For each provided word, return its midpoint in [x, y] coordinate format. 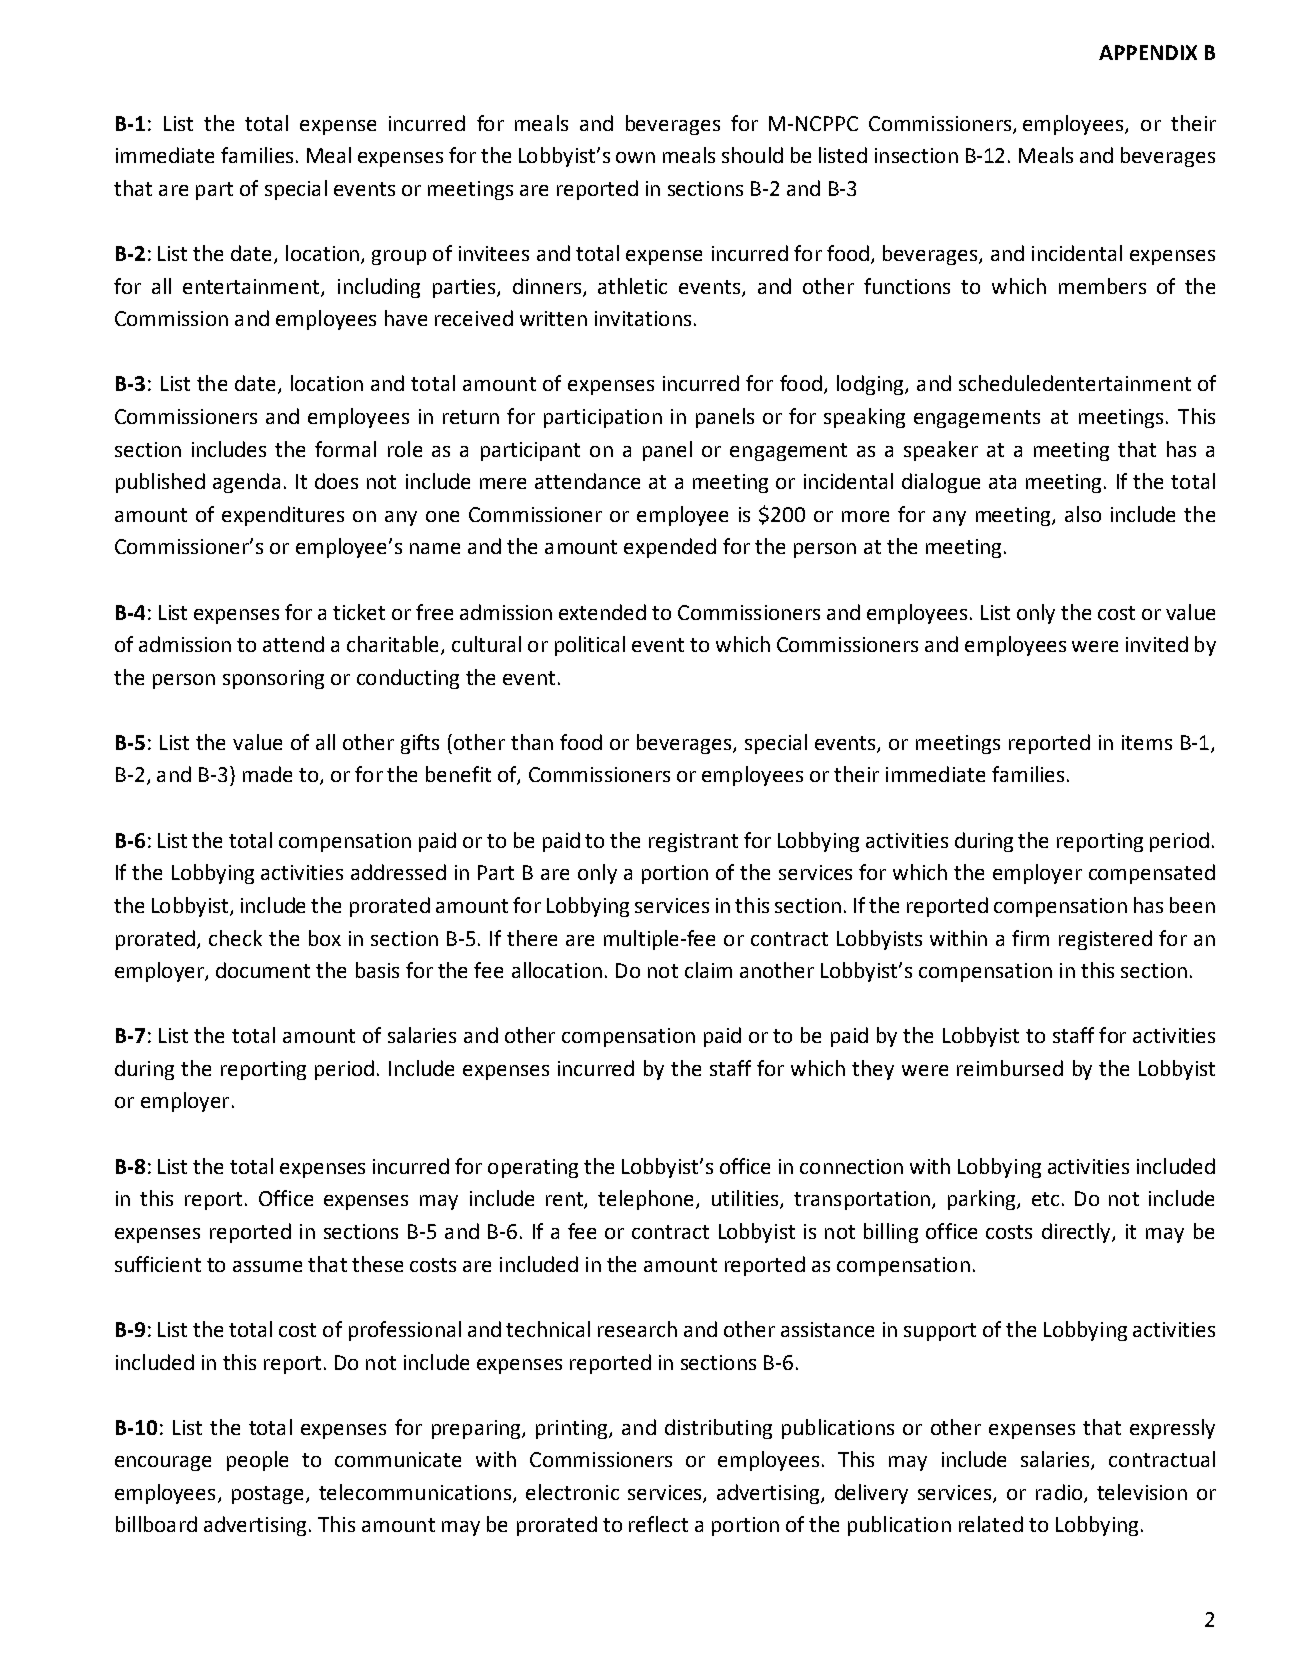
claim [708, 970]
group [399, 257]
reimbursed [1010, 1068]
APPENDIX [1148, 52]
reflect [658, 1524]
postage [269, 1495]
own [635, 157]
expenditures [283, 516]
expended [670, 548]
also [1083, 514]
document [263, 970]
